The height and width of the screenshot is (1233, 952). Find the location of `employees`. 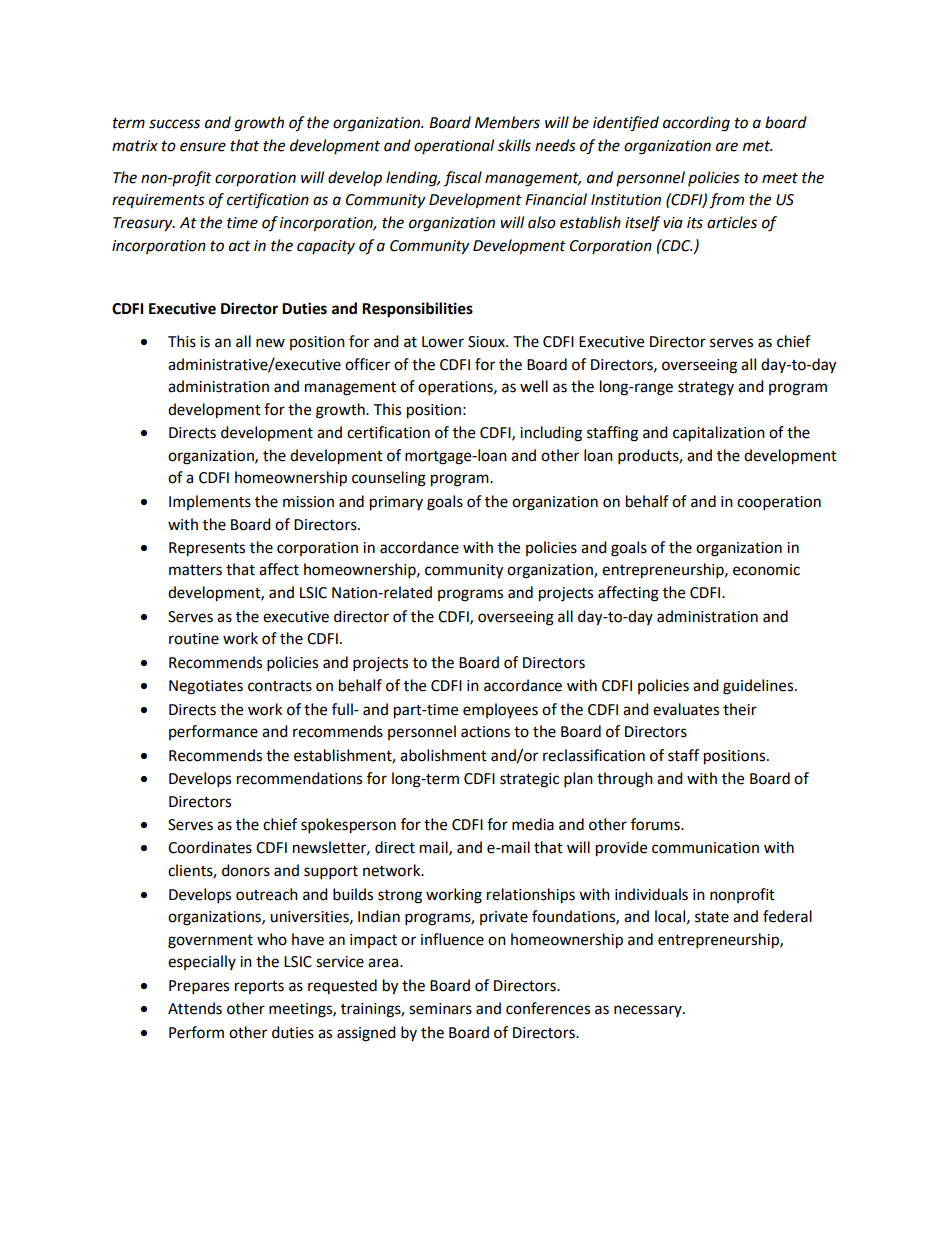

employees is located at coordinates (500, 711).
